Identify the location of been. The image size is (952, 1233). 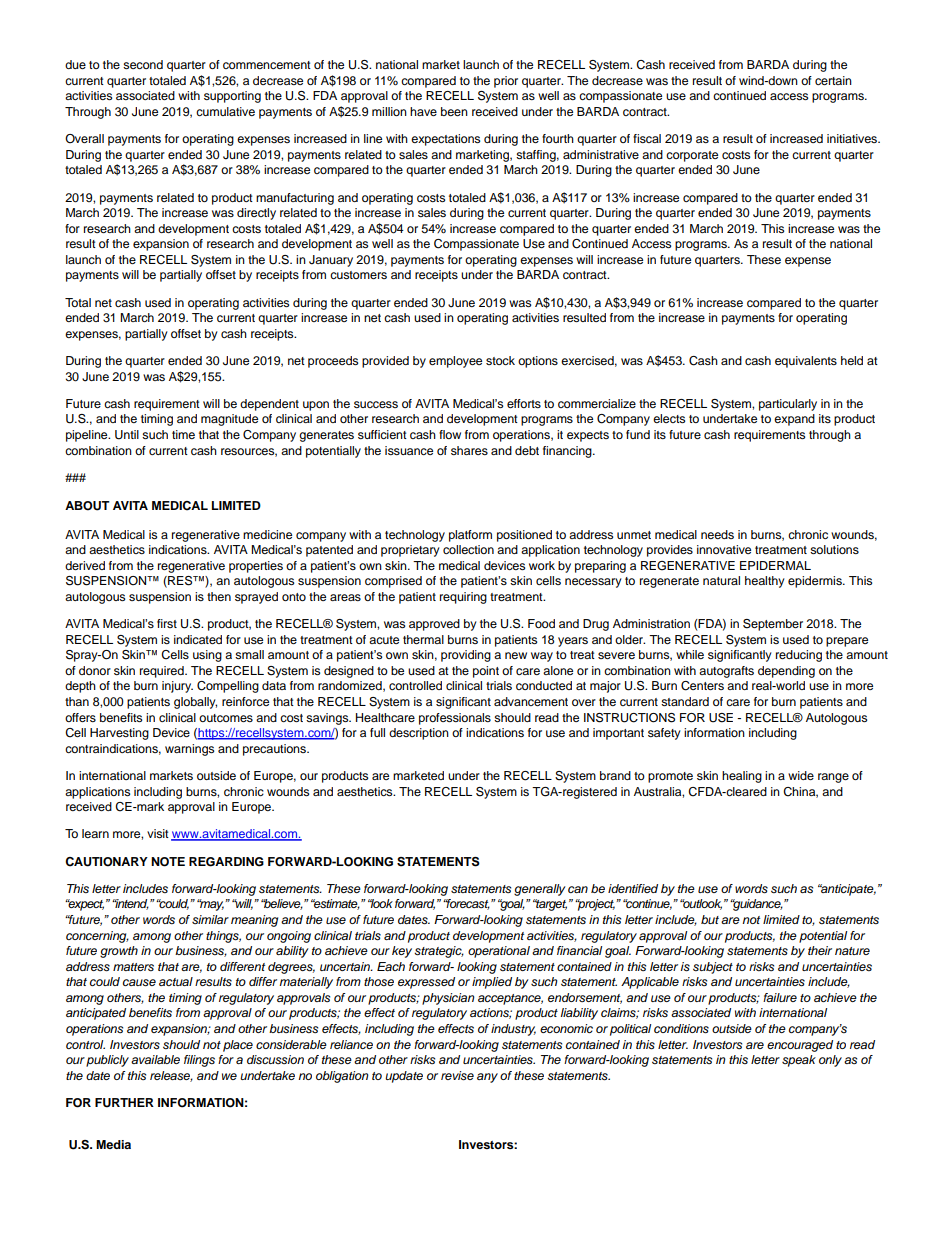
(454, 111).
